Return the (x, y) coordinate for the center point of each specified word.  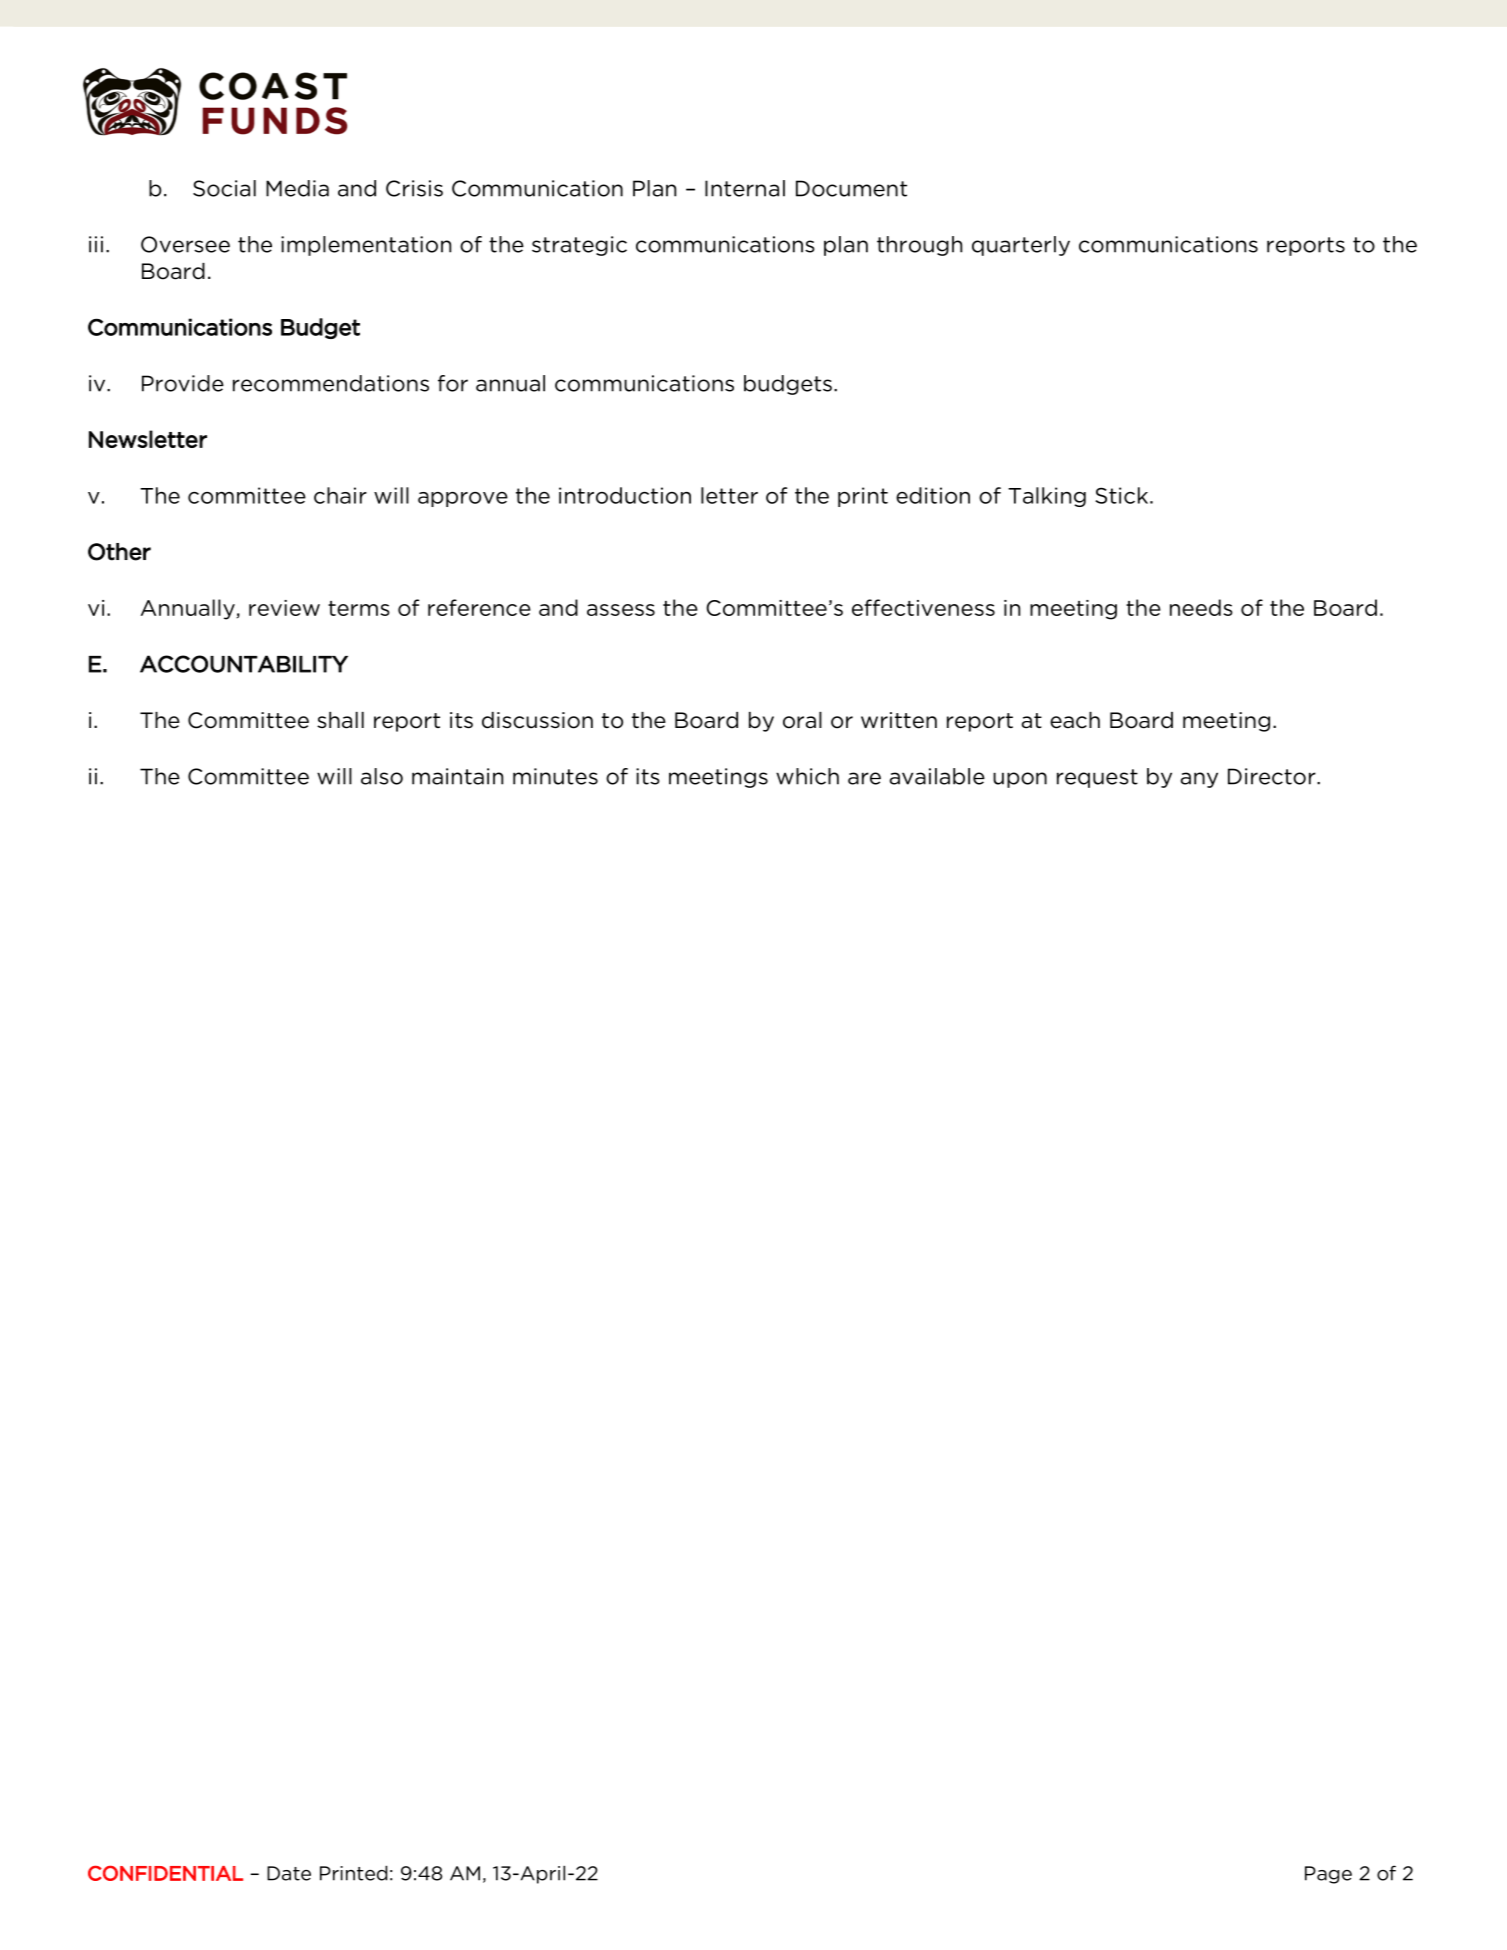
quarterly (1021, 246)
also (382, 776)
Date (289, 1873)
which (807, 776)
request (1097, 778)
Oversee (185, 244)
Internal (745, 188)
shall (340, 720)
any (1199, 780)
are (864, 778)
